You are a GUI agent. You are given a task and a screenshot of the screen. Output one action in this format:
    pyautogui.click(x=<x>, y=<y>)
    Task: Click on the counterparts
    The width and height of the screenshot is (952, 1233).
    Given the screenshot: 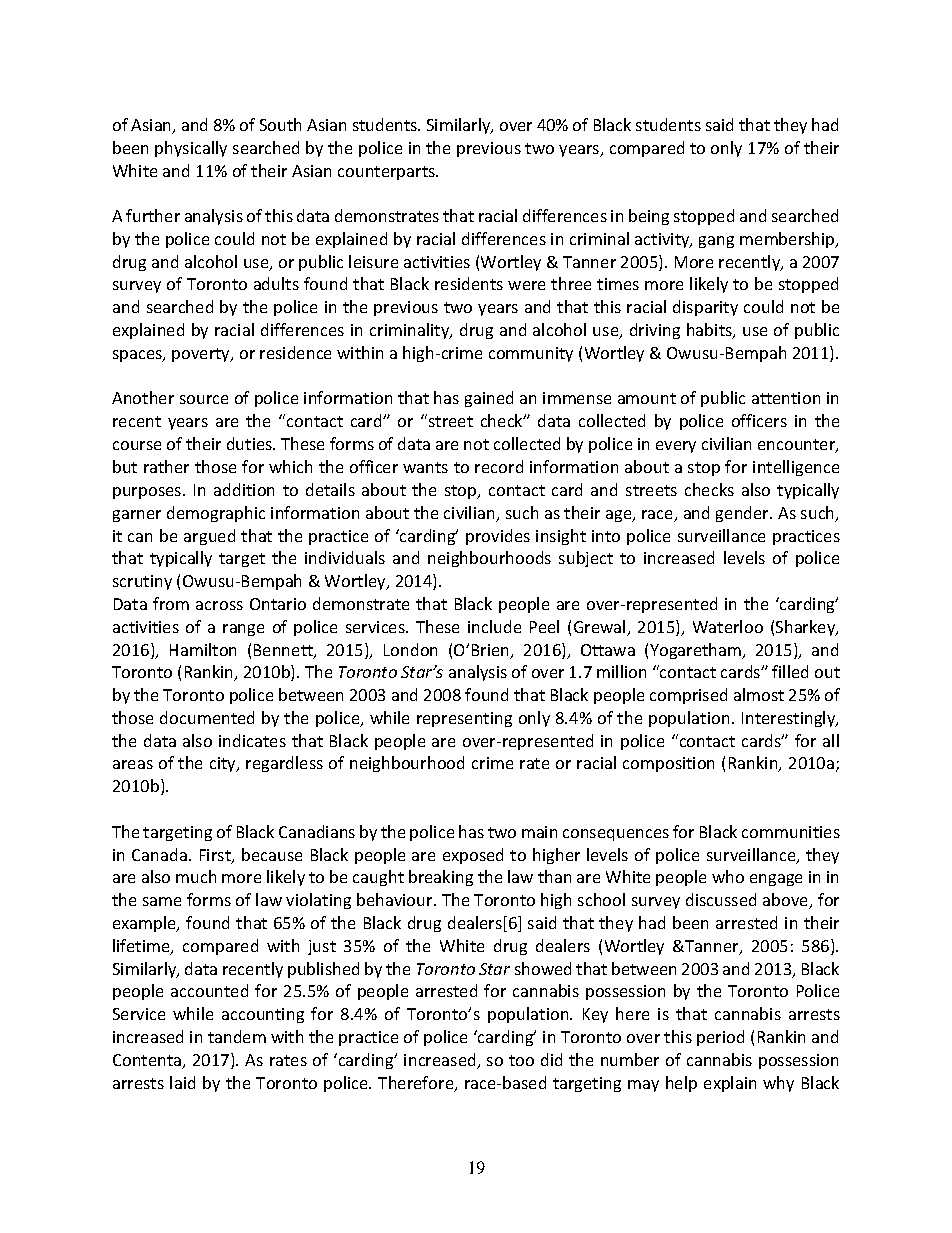 What is the action you would take?
    pyautogui.click(x=388, y=173)
